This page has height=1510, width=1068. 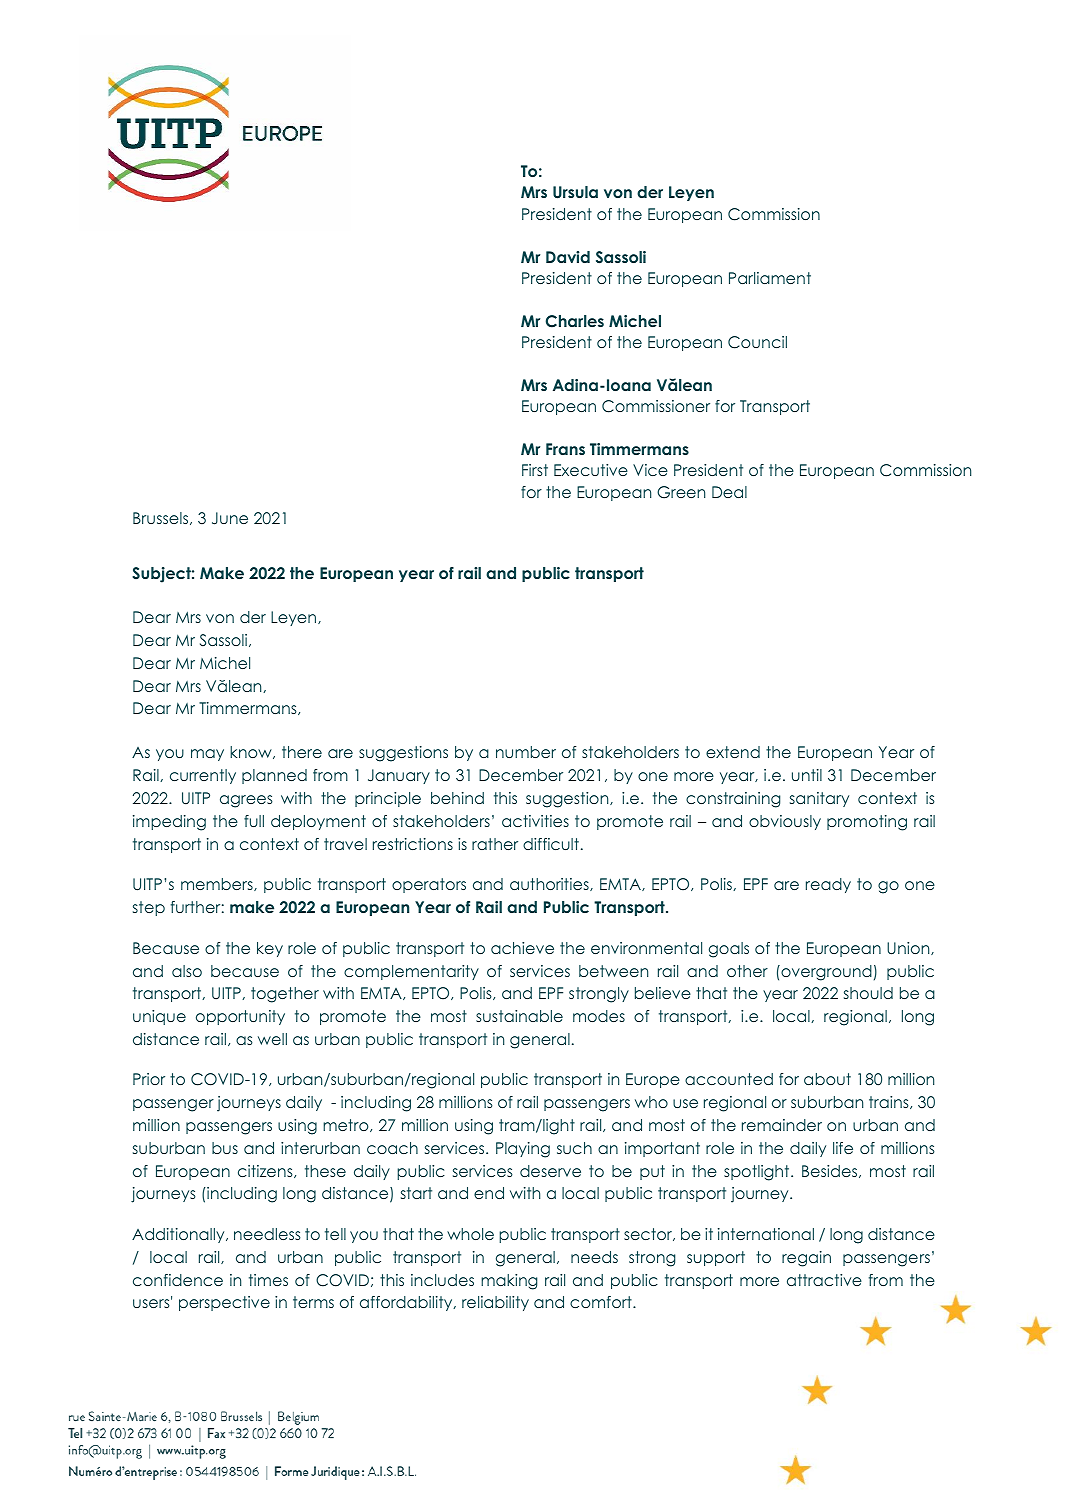 What do you see at coordinates (575, 192) in the page?
I see `Ursula` at bounding box center [575, 192].
